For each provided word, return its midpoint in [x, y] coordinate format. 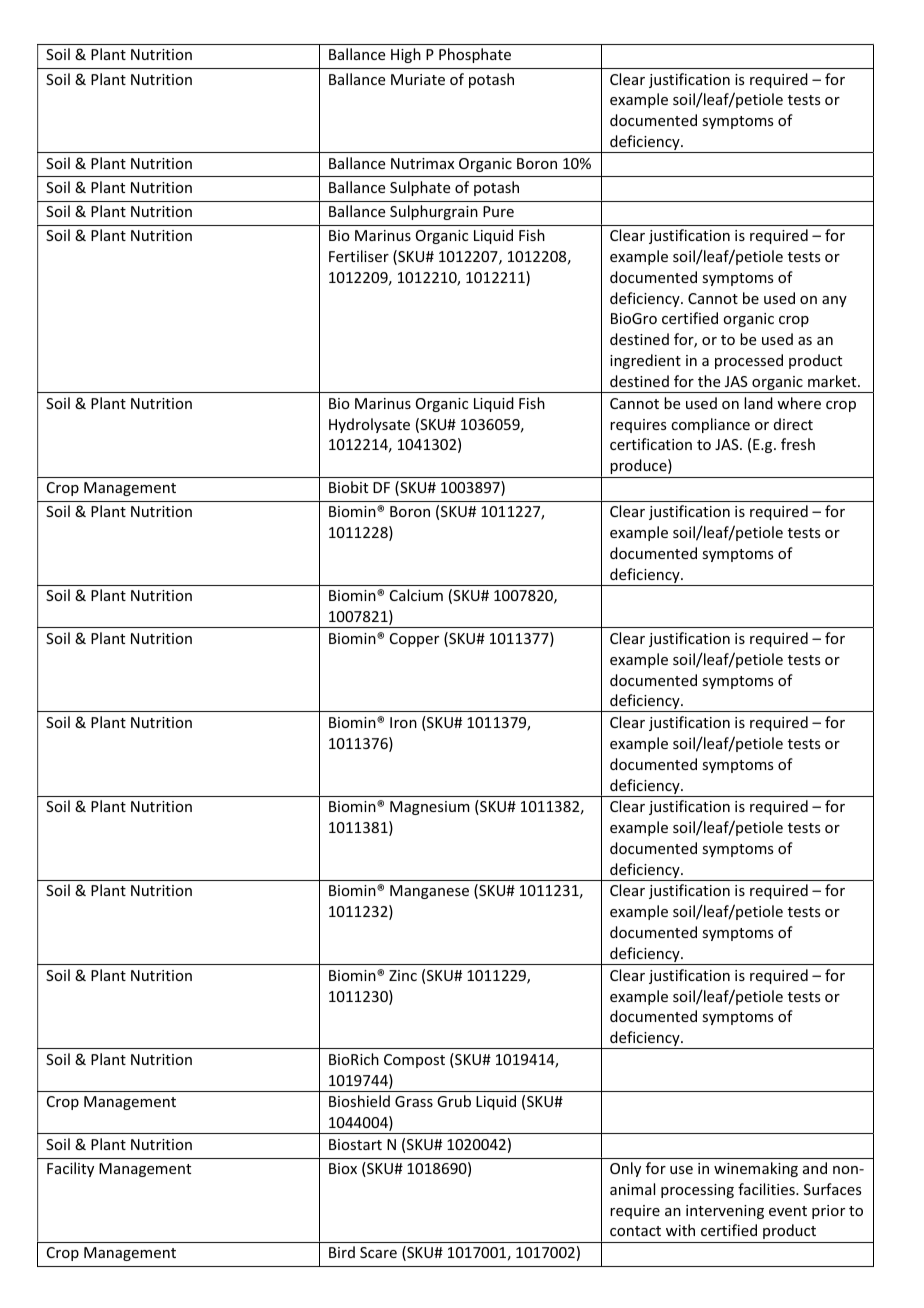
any [834, 301]
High [406, 55]
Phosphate [475, 55]
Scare [378, 1252]
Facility [70, 1169]
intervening [725, 1212]
